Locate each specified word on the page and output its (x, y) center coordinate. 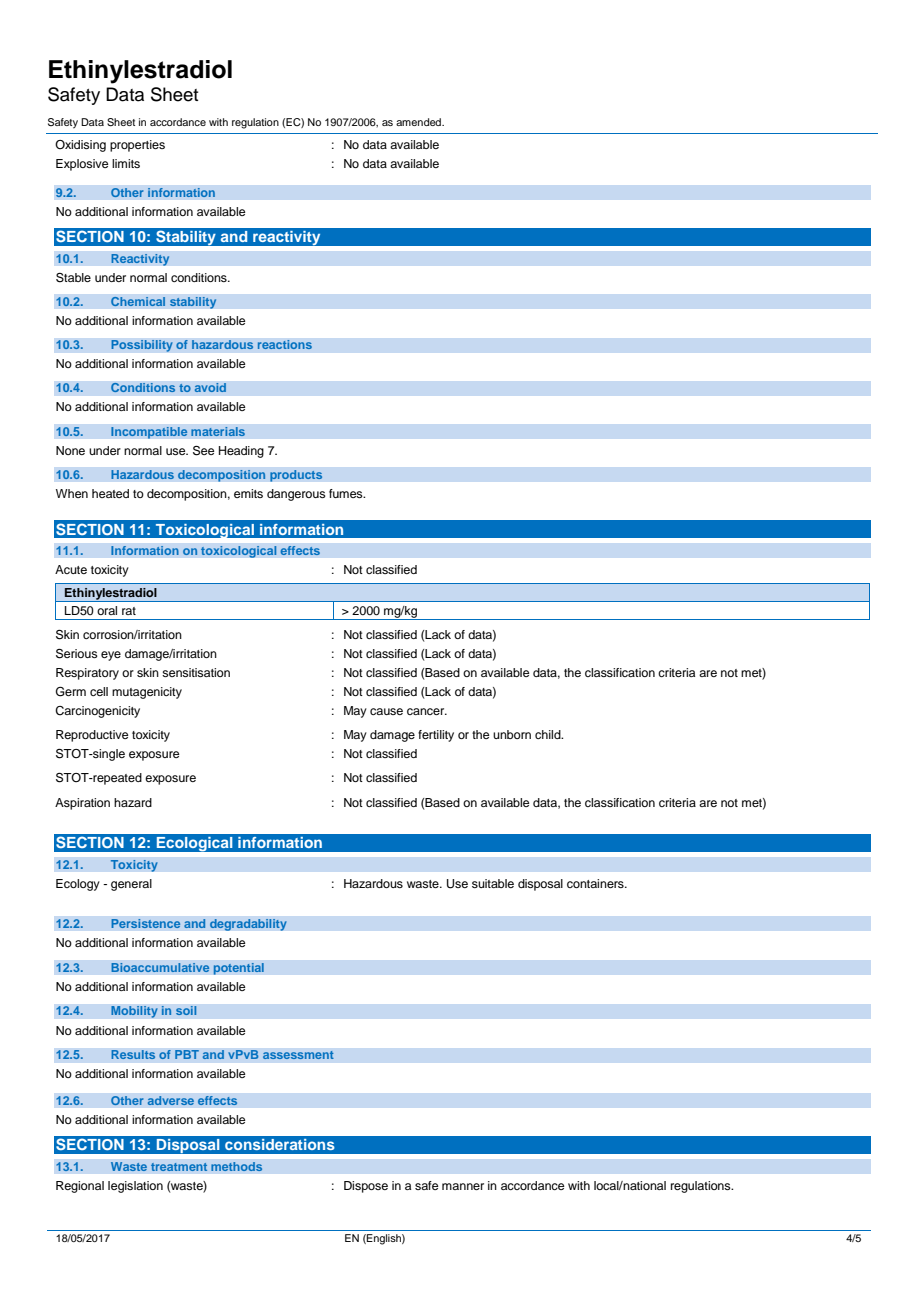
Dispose (366, 1187)
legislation (135, 1187)
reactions (284, 345)
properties (137, 146)
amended (419, 122)
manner (463, 1186)
